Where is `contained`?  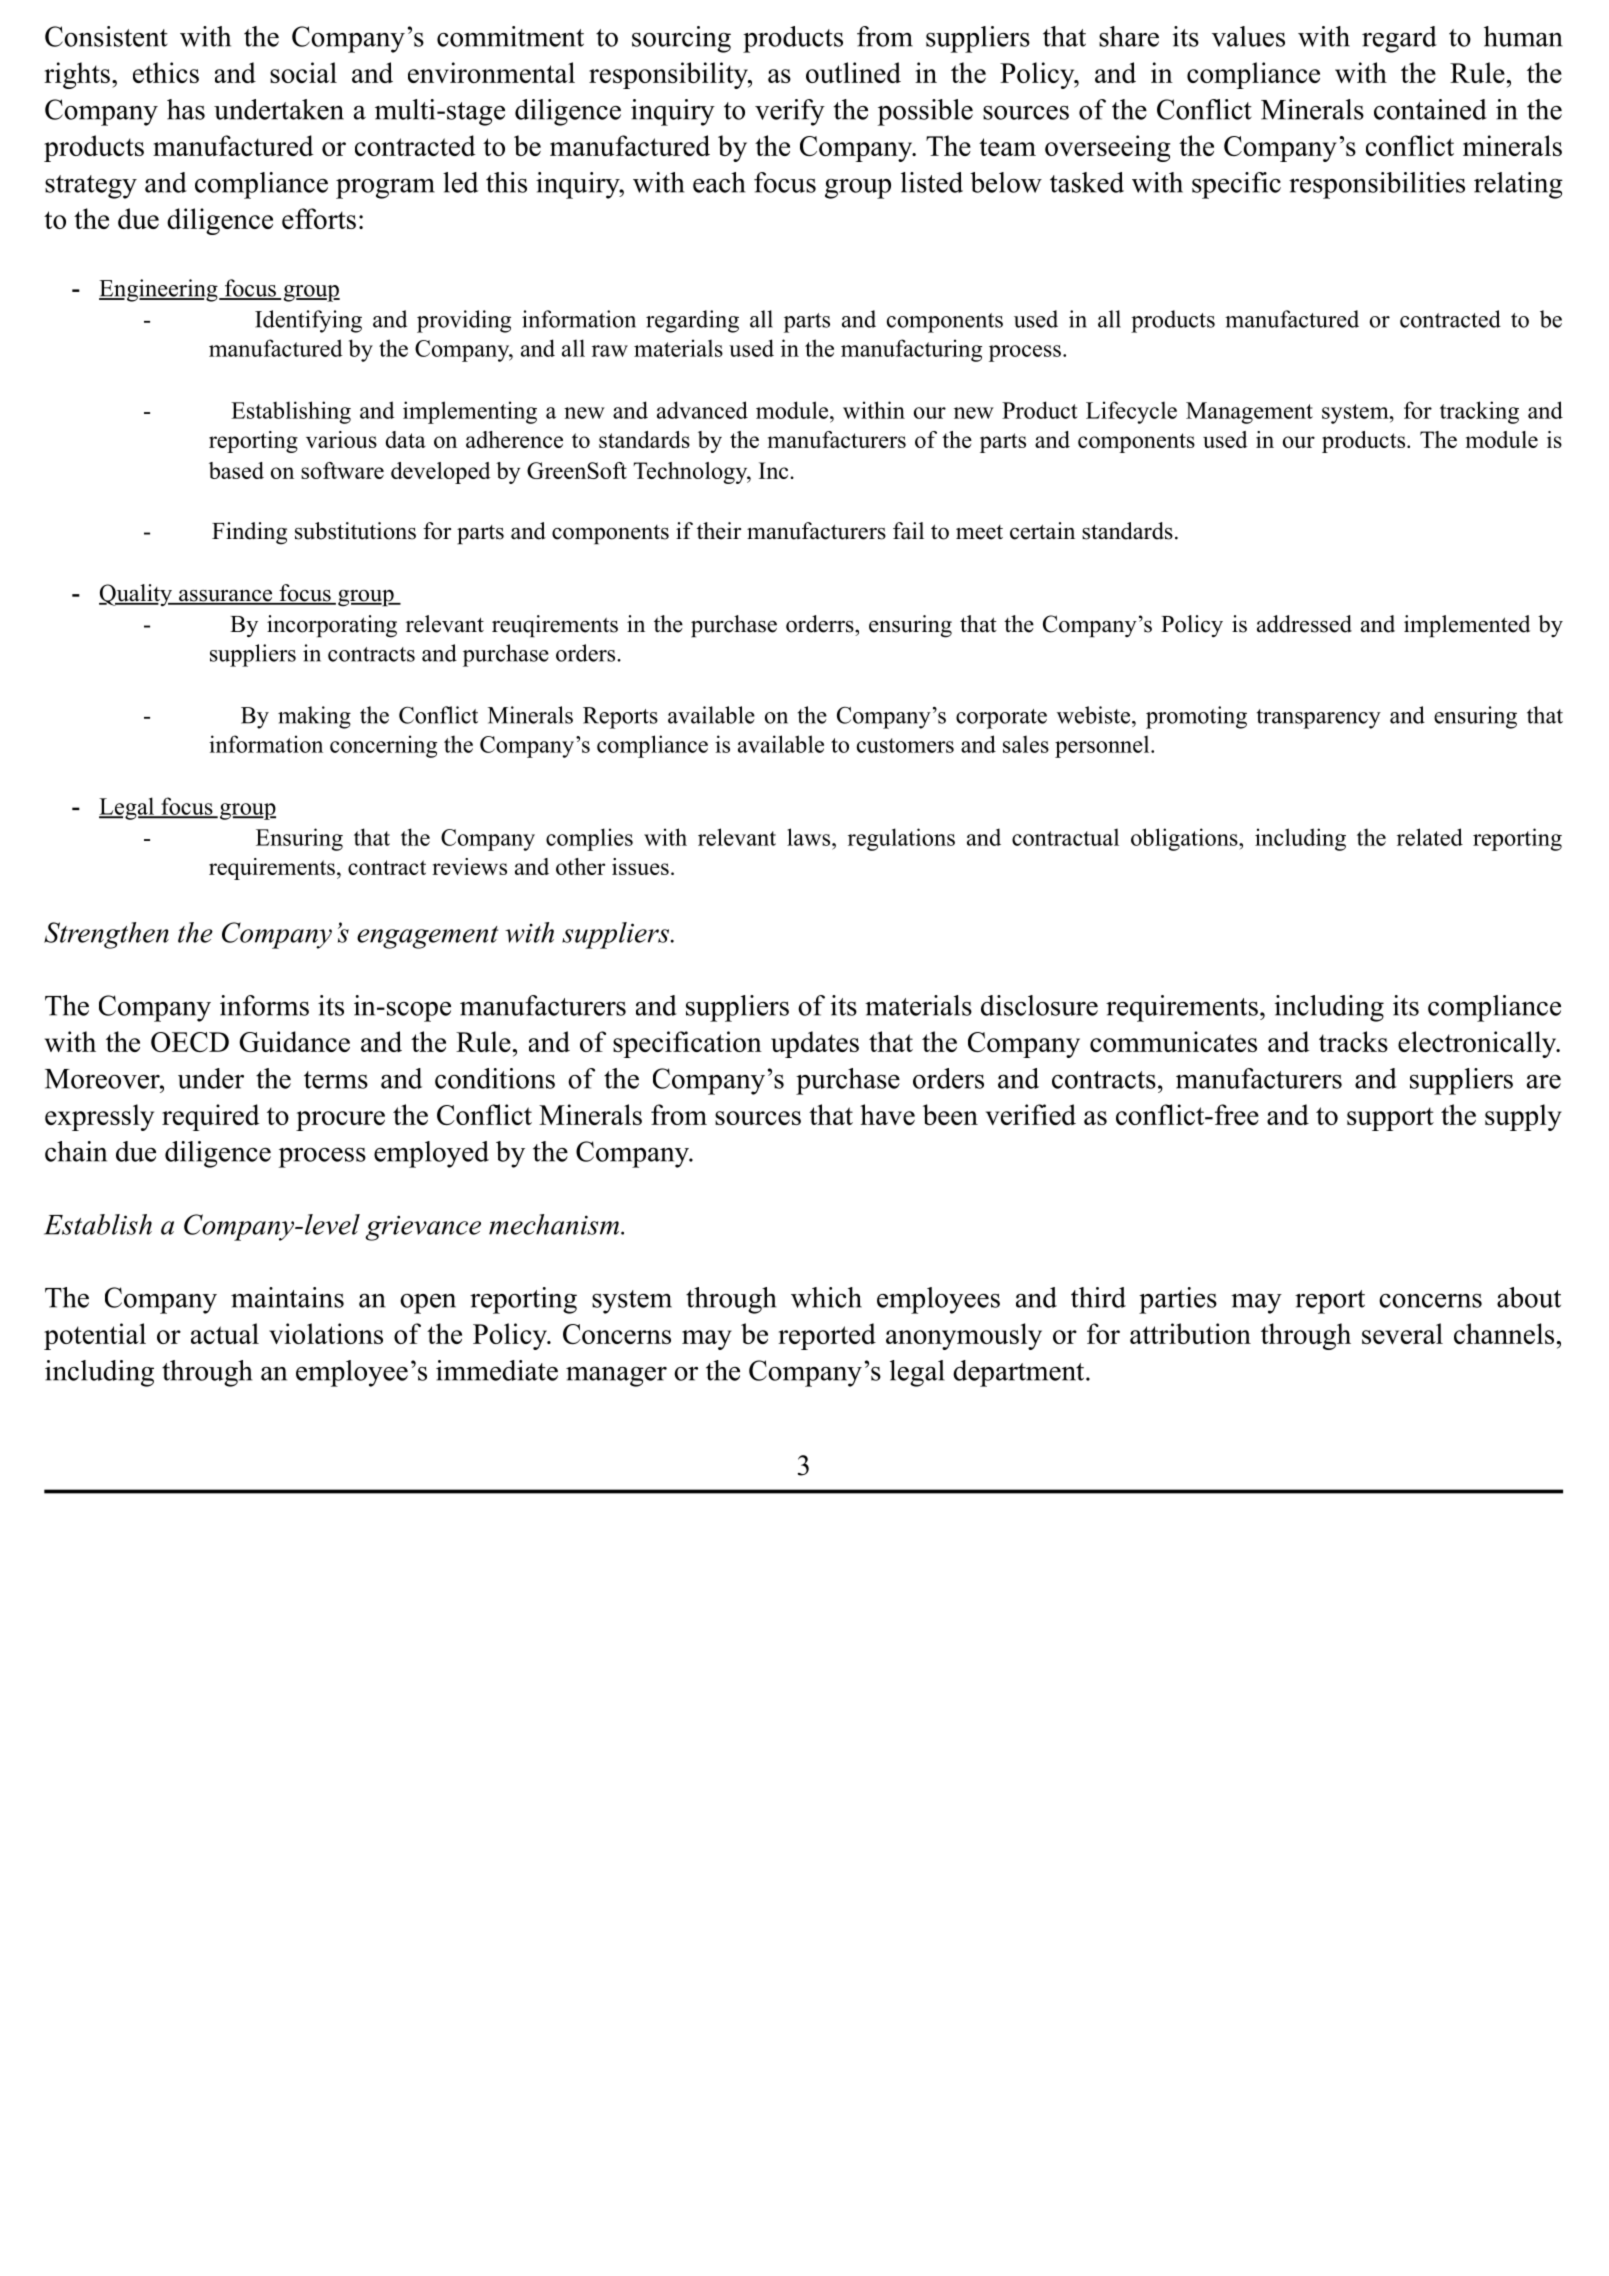 contained is located at coordinates (1430, 109).
